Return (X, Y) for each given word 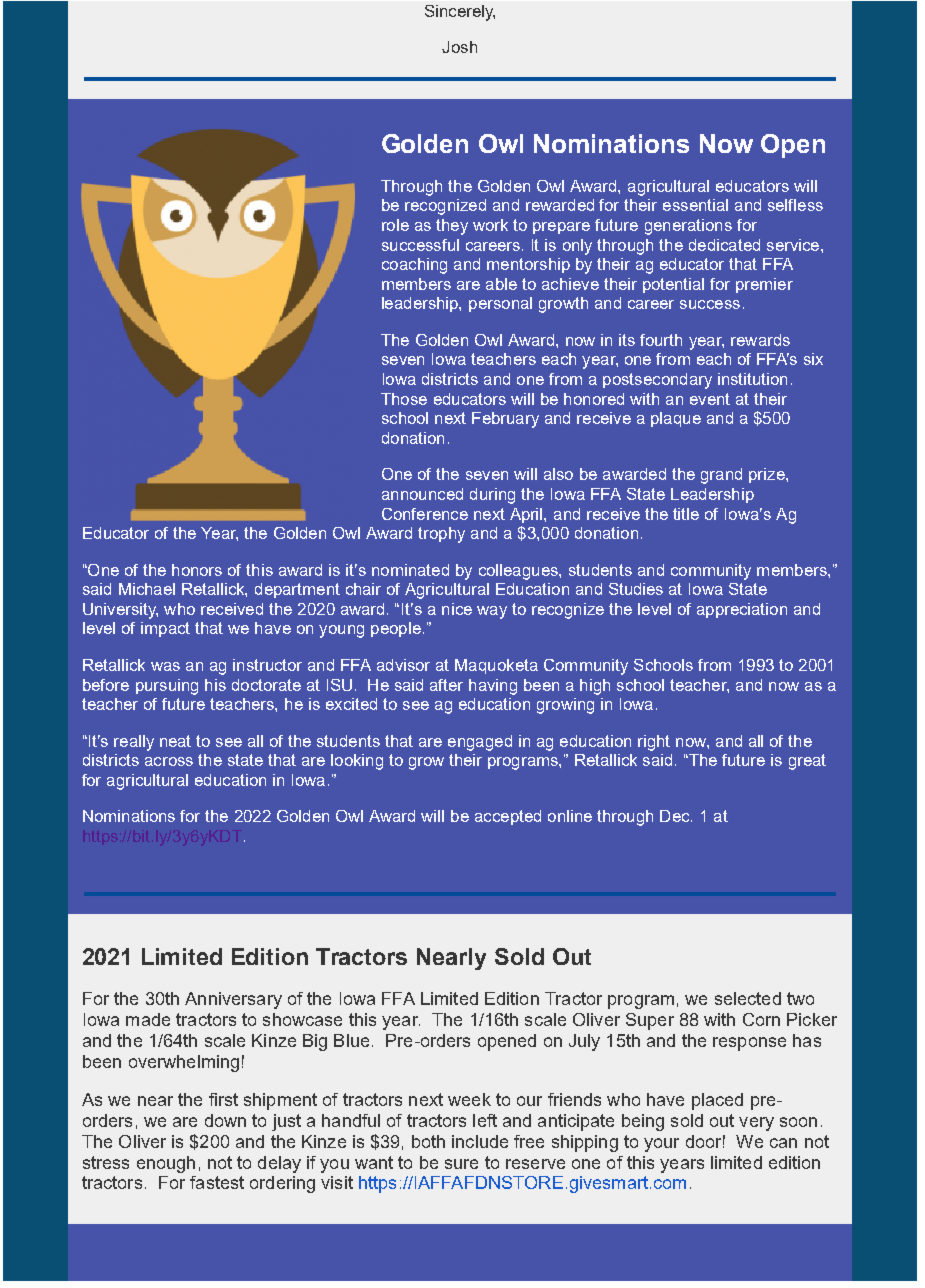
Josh (459, 47)
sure (461, 1164)
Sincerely (460, 13)
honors (197, 570)
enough (166, 1164)
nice (457, 609)
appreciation (742, 610)
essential (695, 205)
